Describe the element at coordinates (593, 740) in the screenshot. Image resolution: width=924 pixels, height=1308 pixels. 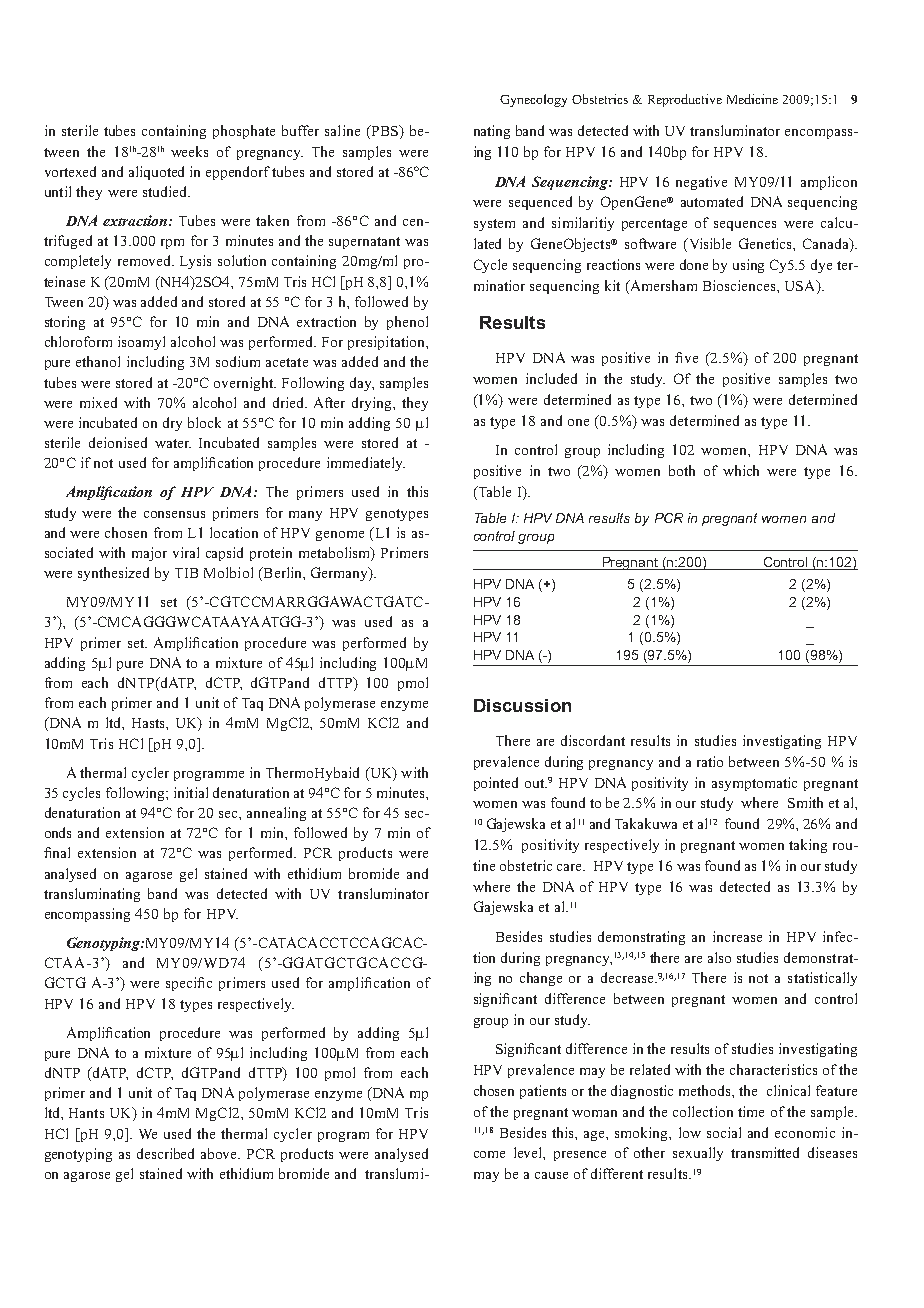
I see `discordant` at that location.
